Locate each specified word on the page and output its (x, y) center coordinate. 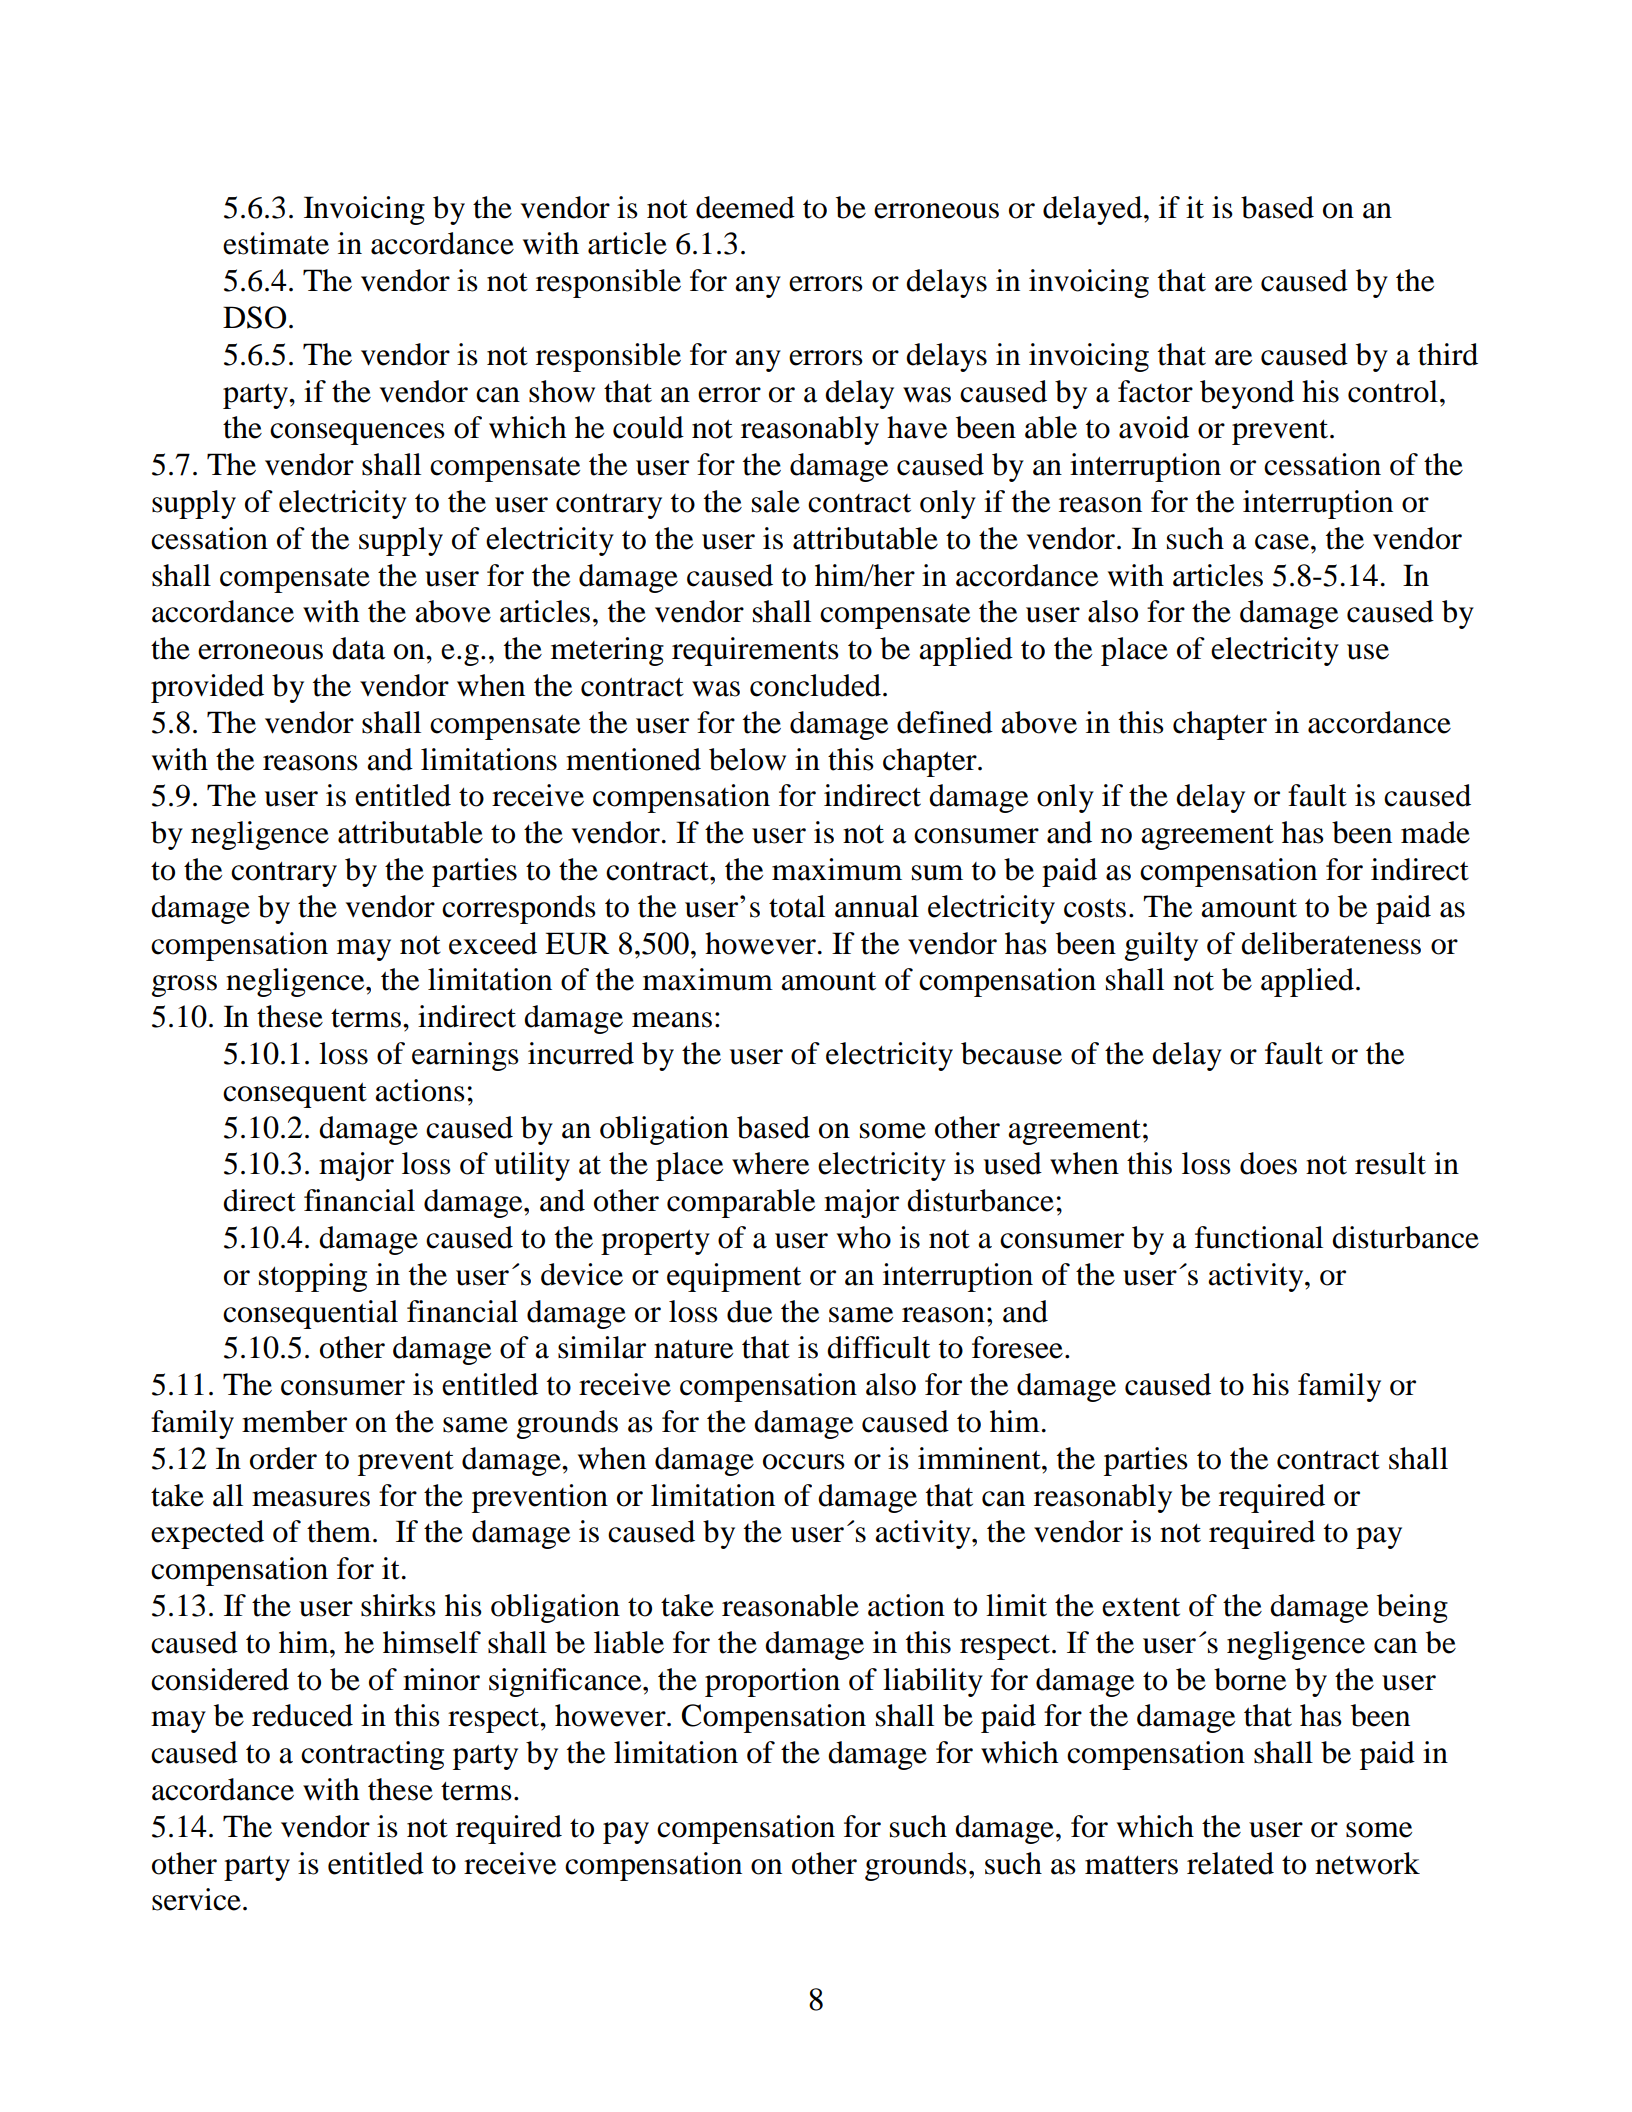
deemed (745, 207)
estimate (276, 243)
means (672, 1020)
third (1448, 354)
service (196, 1899)
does (1268, 1163)
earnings (465, 1056)
